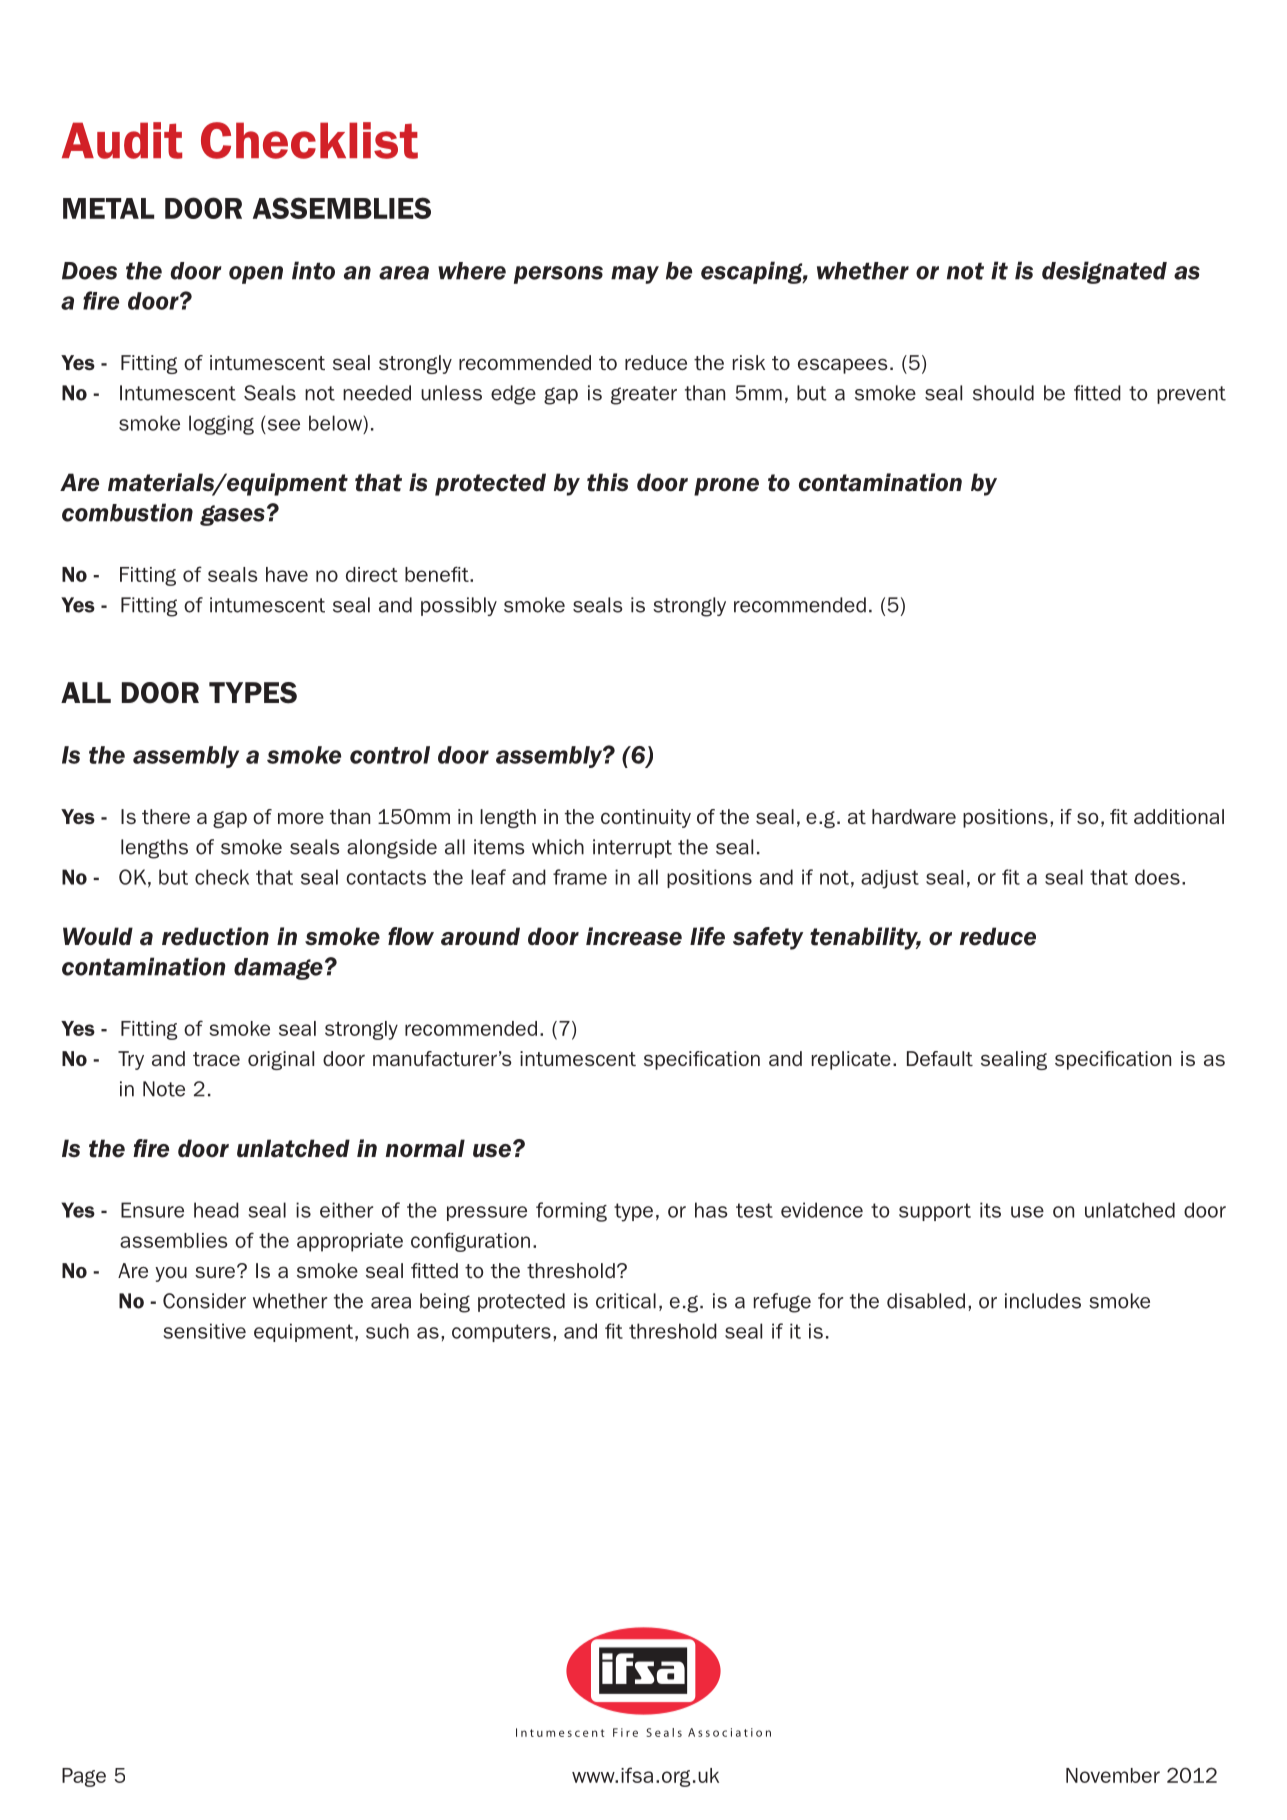  What do you see at coordinates (634, 936) in the screenshot?
I see `increase` at bounding box center [634, 936].
